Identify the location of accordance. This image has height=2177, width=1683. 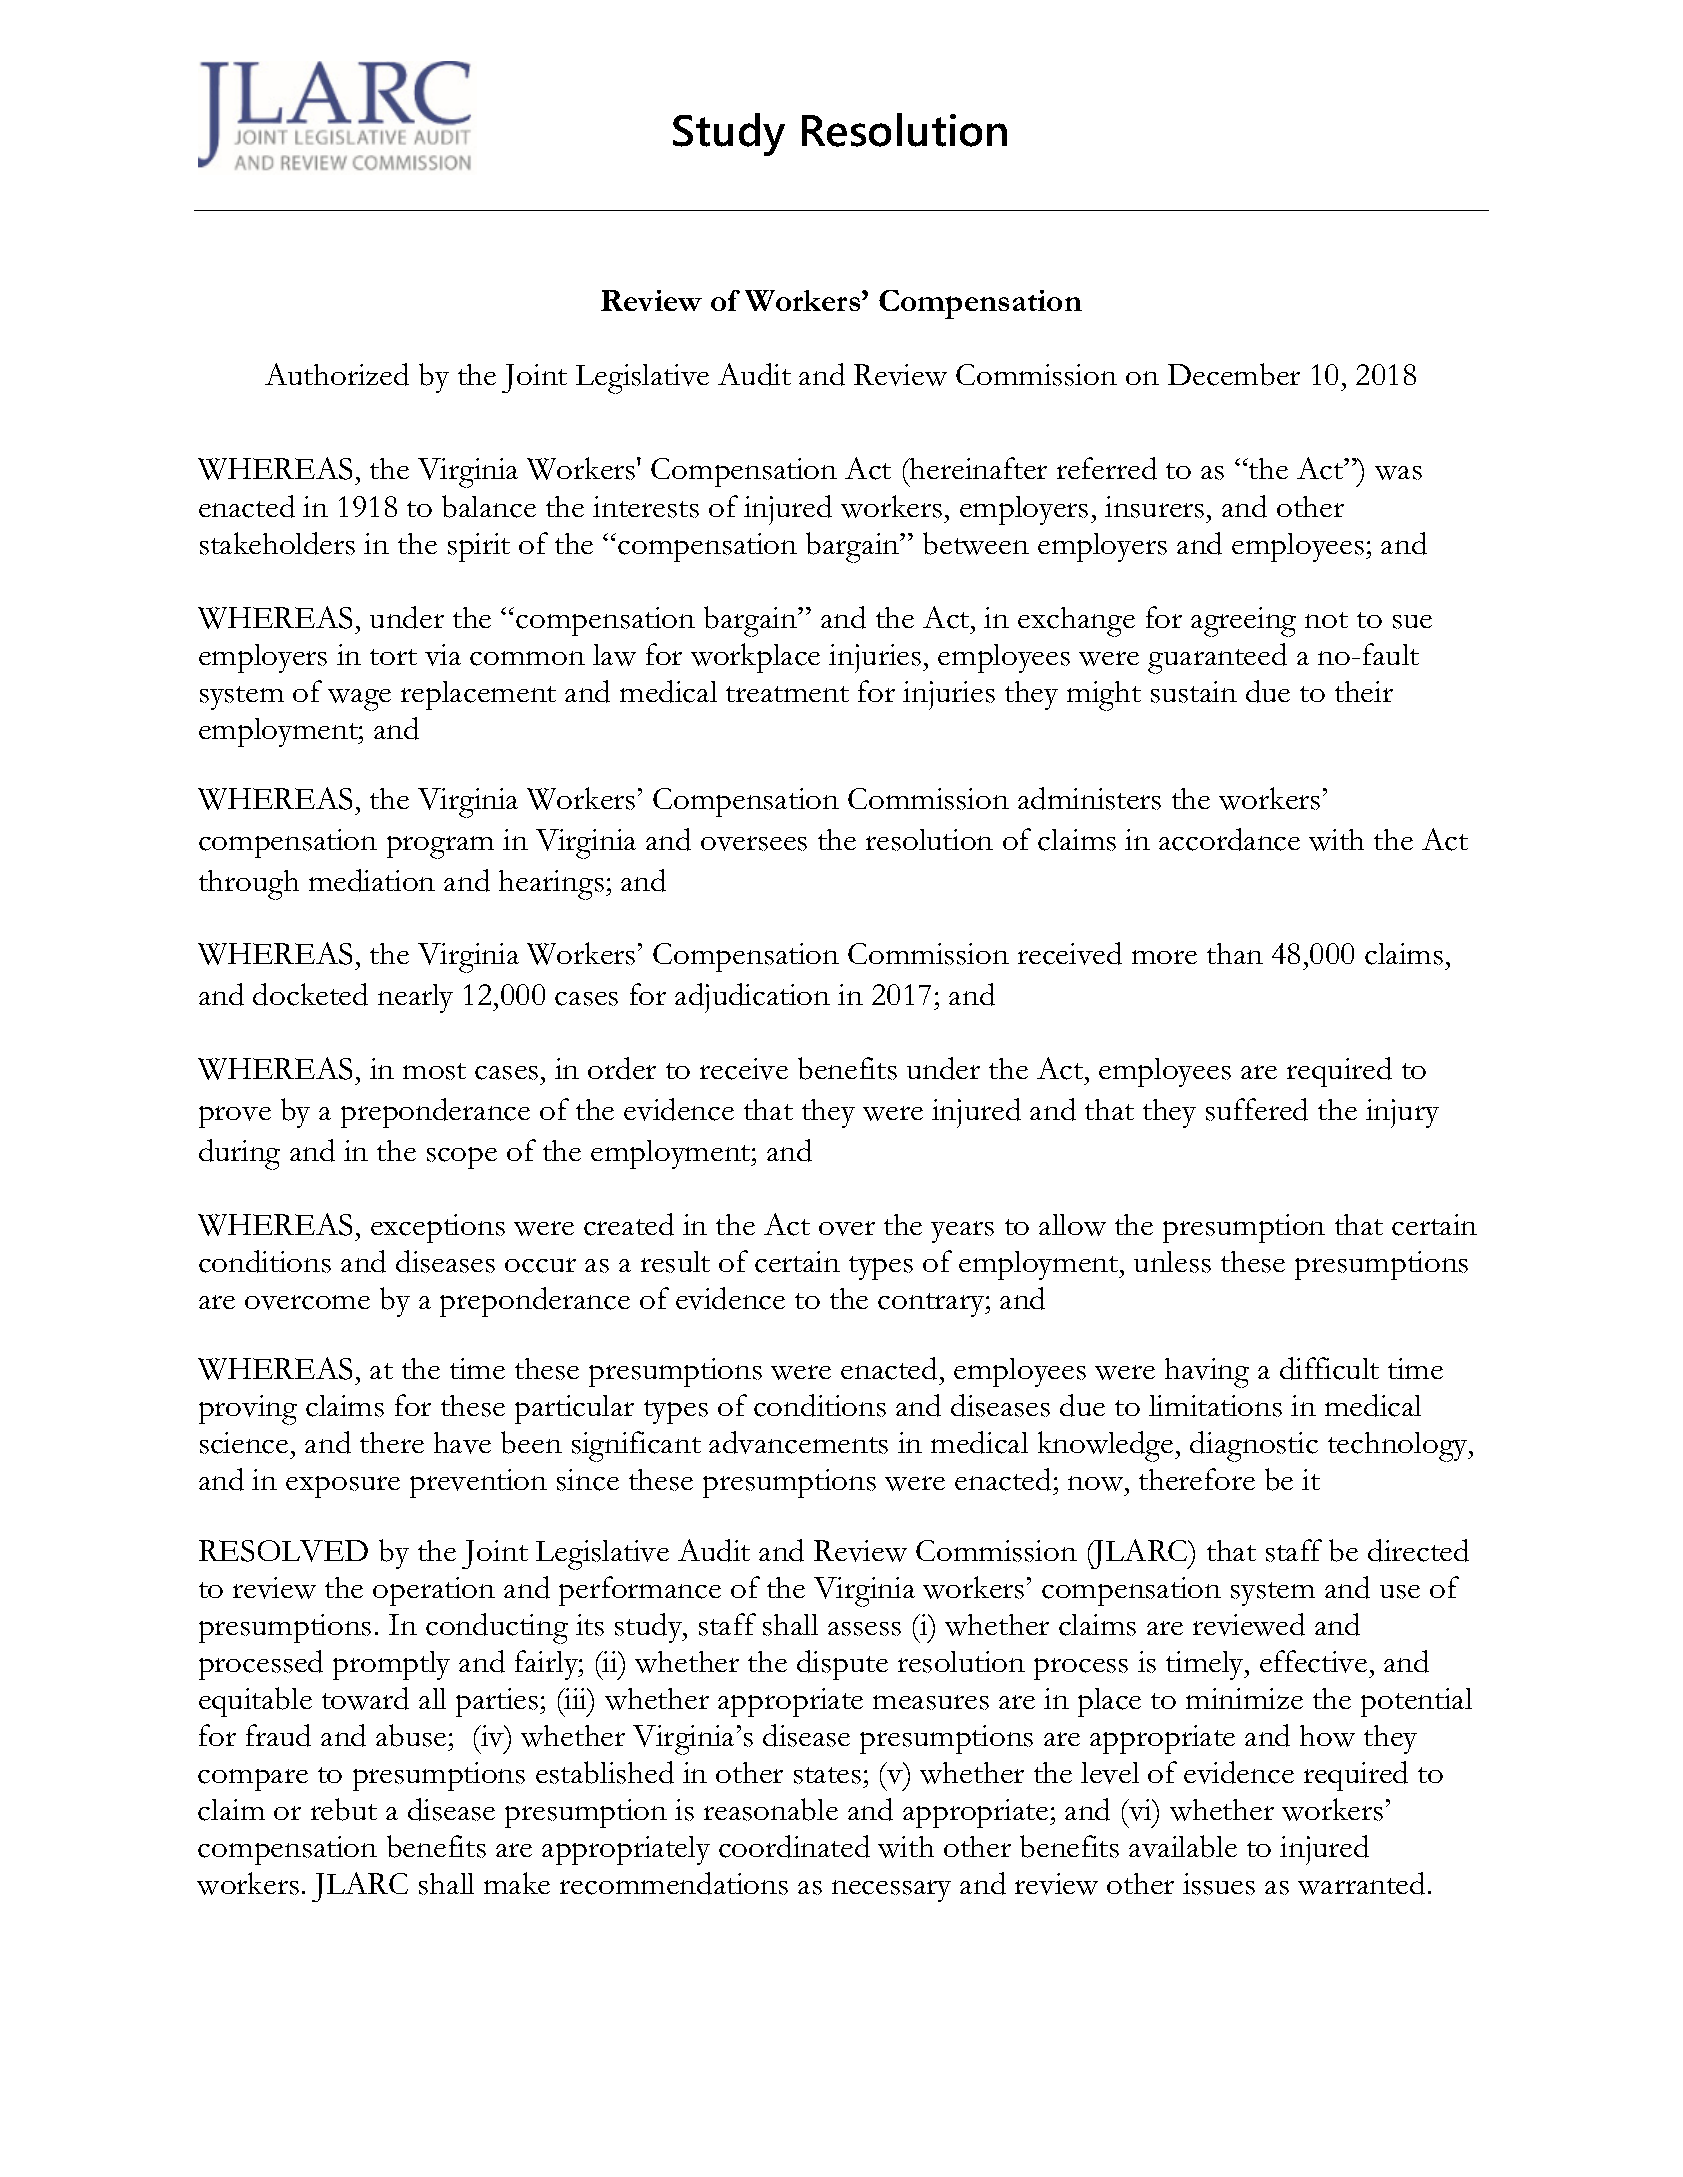
(1229, 839).
